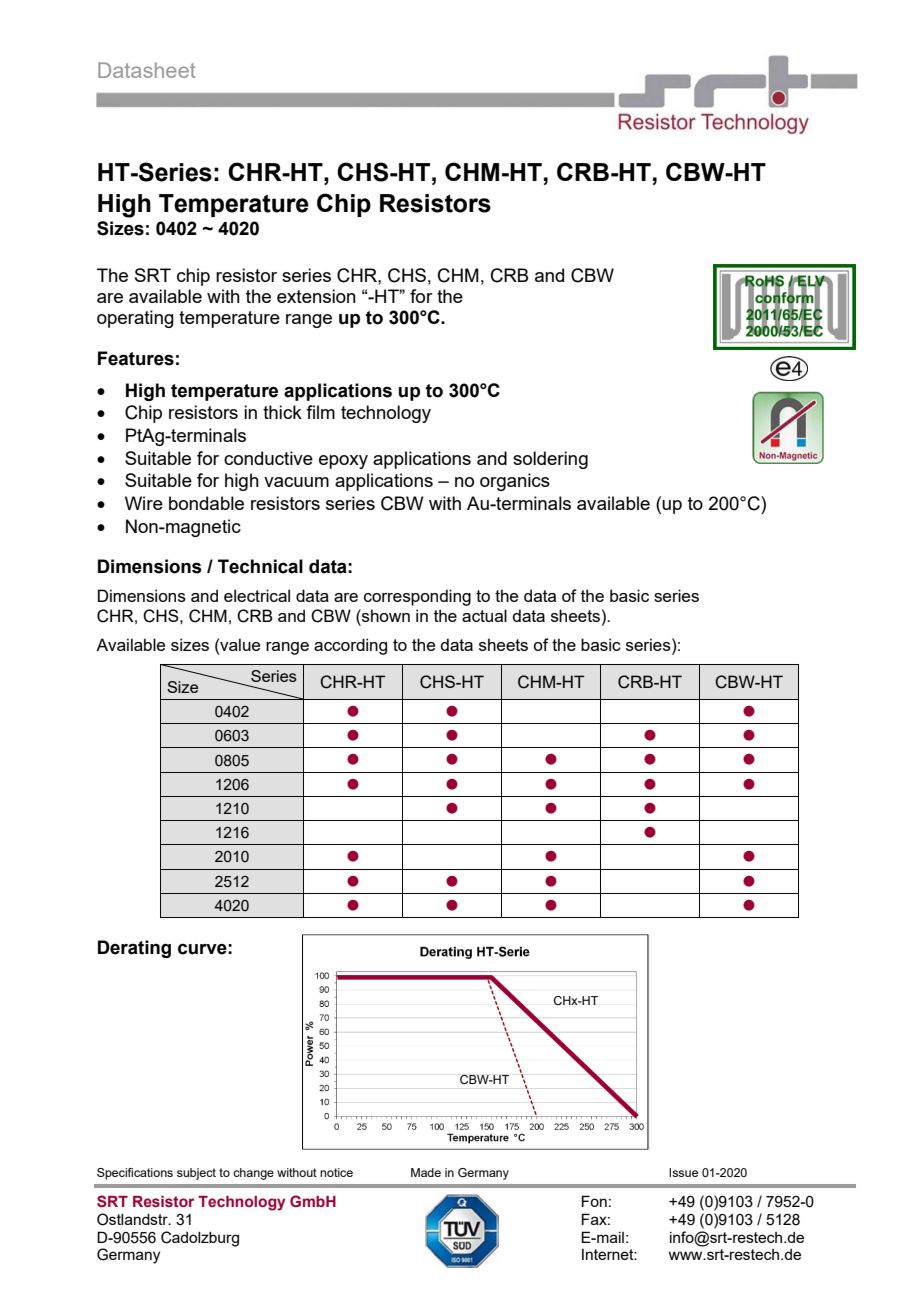  What do you see at coordinates (426, 1172) in the screenshot?
I see `Made` at bounding box center [426, 1172].
